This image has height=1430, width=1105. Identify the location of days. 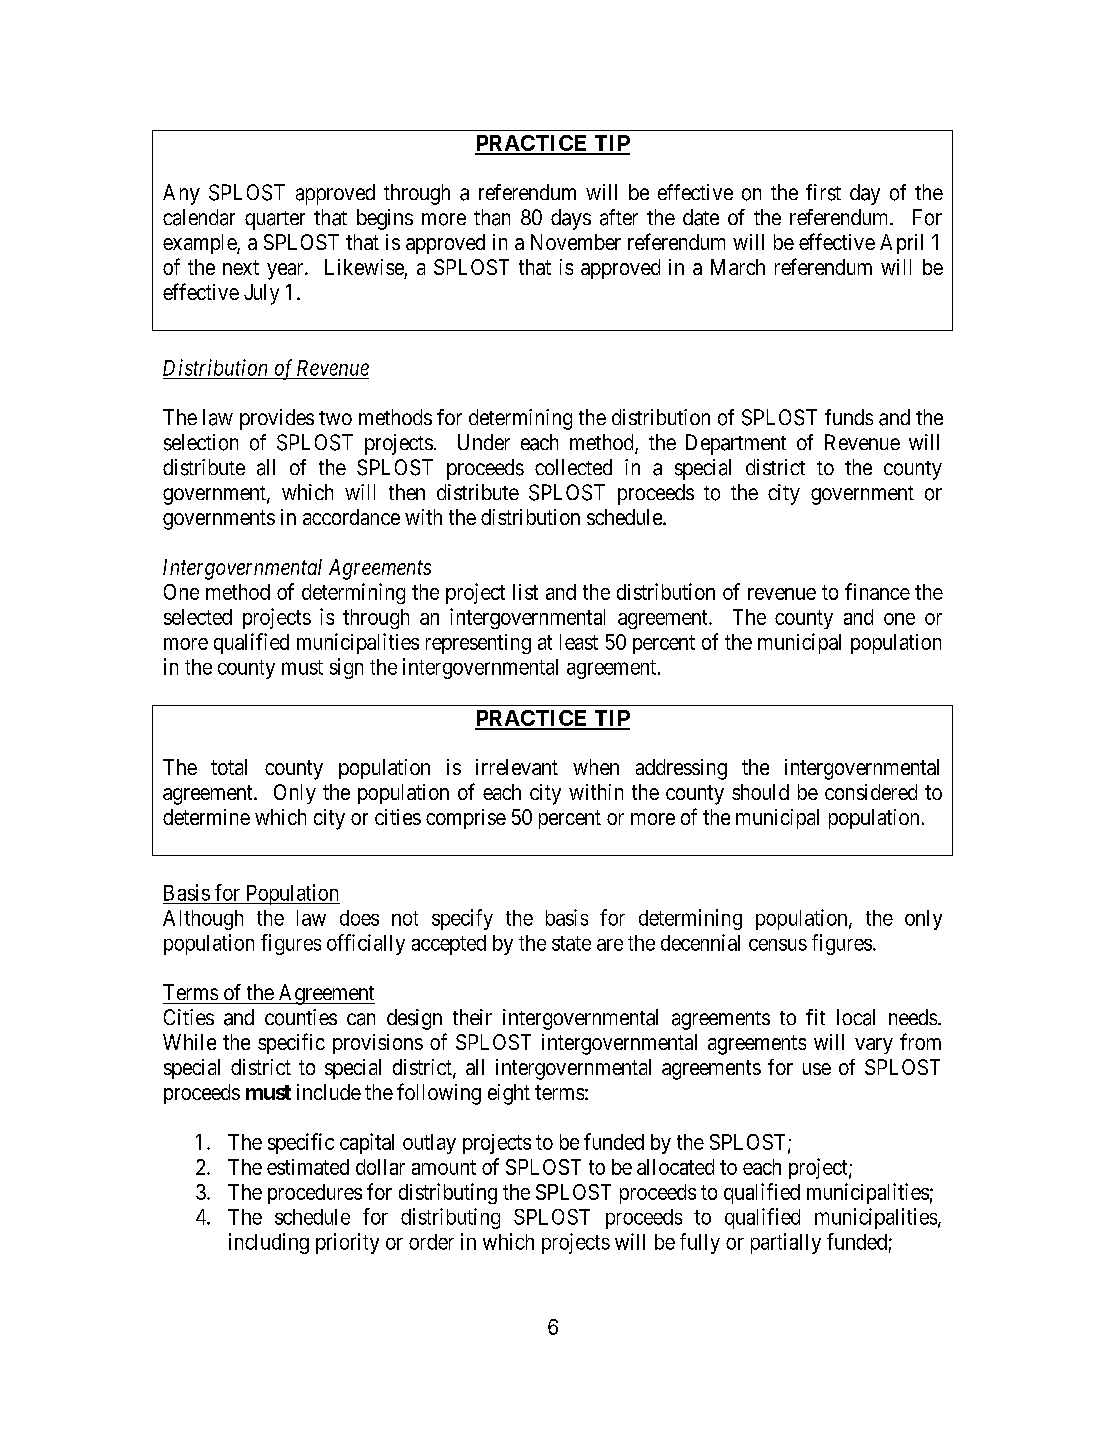
(571, 219).
